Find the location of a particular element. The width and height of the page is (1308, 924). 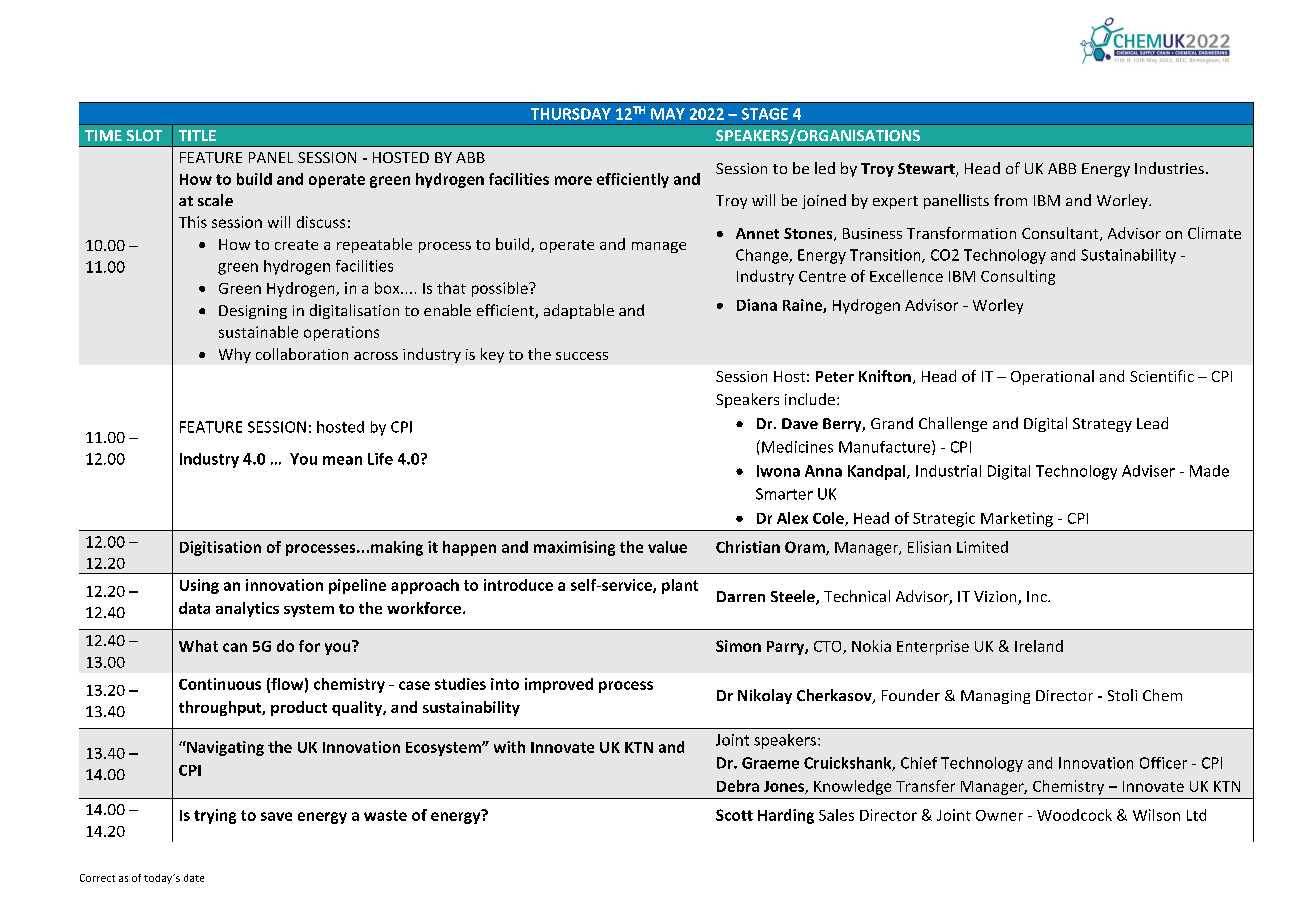

MAY is located at coordinates (668, 114).
